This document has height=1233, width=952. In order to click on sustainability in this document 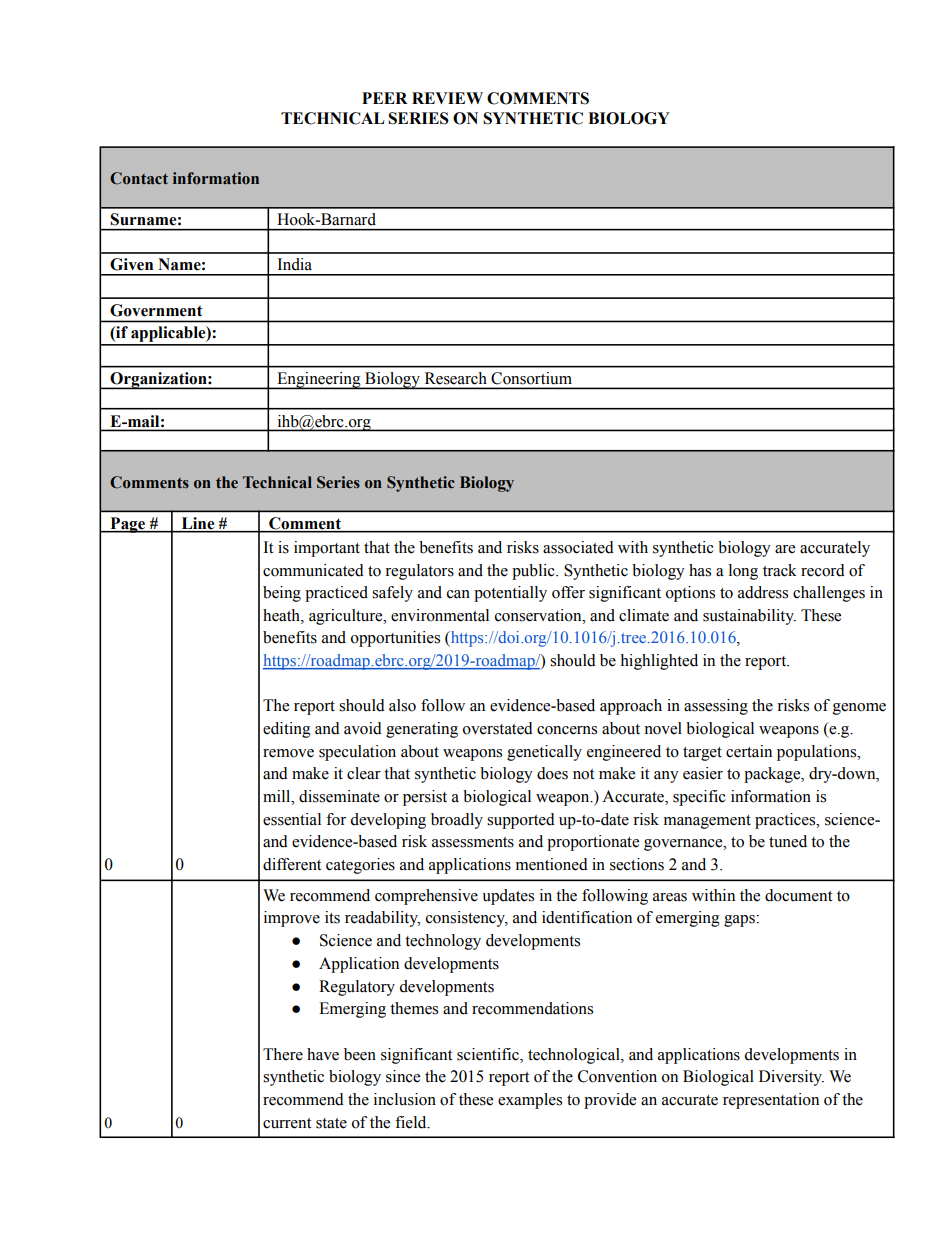, I will do `click(749, 617)`.
